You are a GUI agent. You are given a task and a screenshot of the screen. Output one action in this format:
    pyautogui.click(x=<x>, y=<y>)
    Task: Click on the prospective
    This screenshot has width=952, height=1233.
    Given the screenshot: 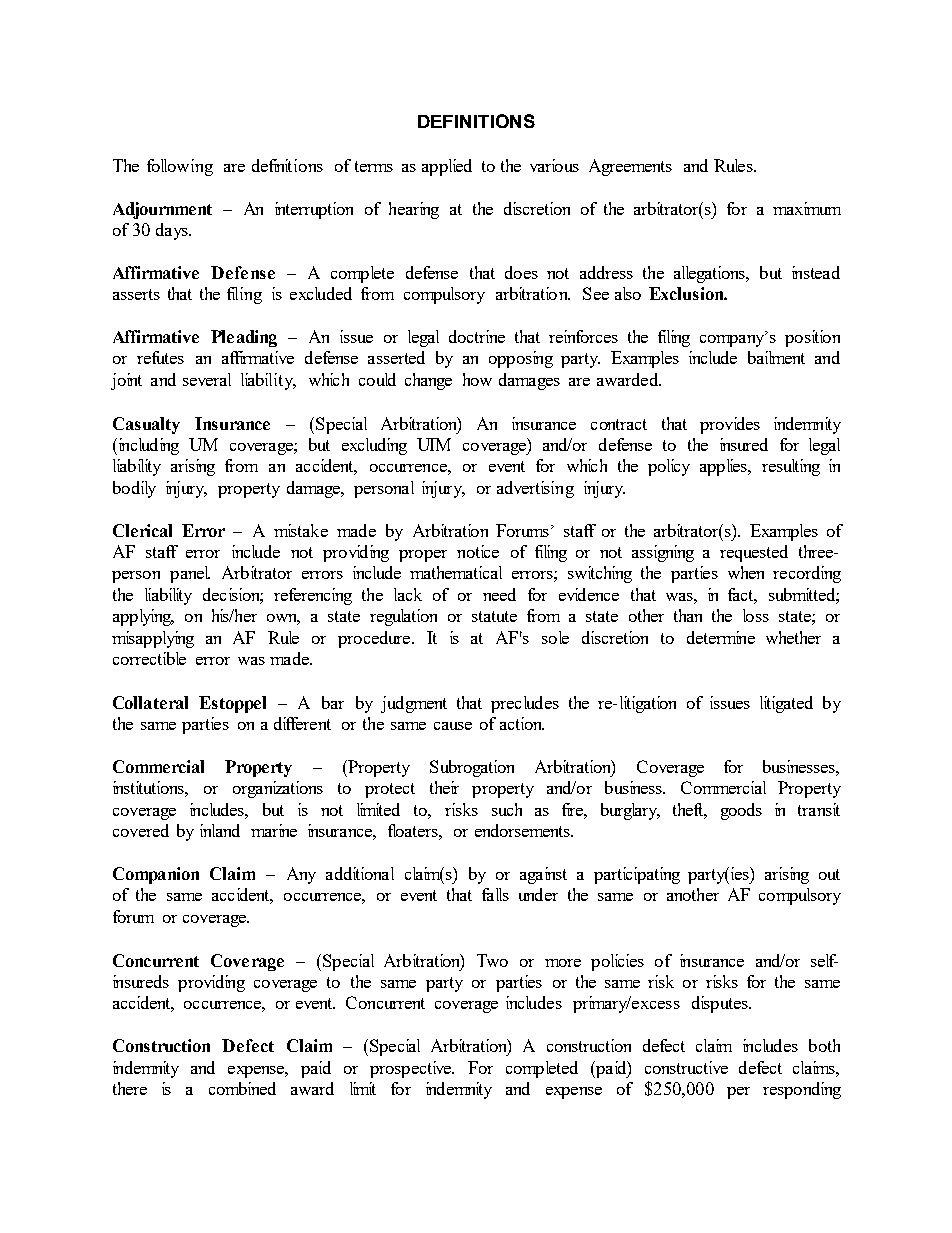 What is the action you would take?
    pyautogui.click(x=412, y=1069)
